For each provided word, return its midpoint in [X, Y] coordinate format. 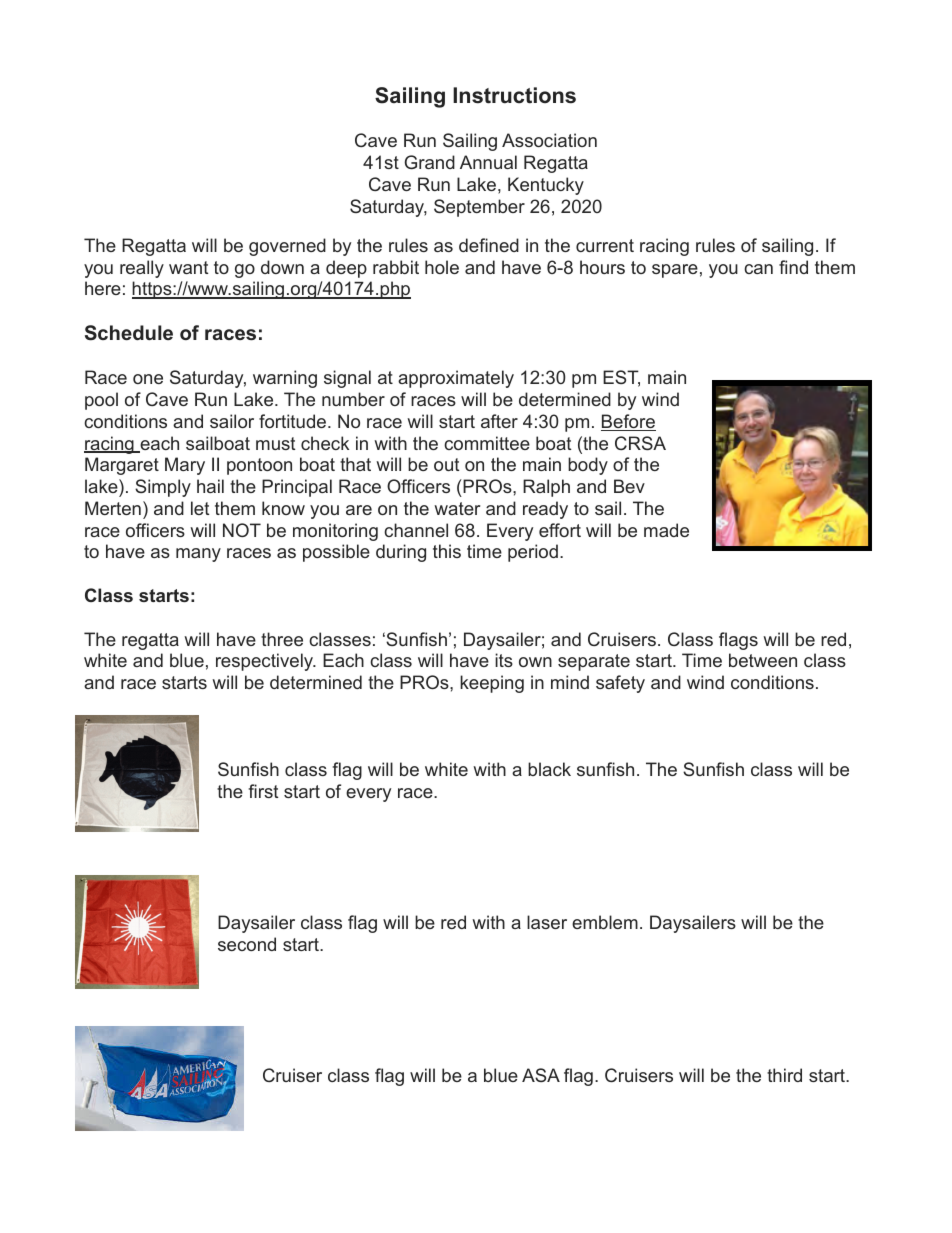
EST [621, 378]
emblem [605, 922]
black [549, 769]
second [247, 944]
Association [549, 140]
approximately [456, 379]
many [198, 555]
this [447, 551]
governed [287, 247]
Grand [429, 162]
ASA [541, 1075]
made [666, 530]
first [263, 791]
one [148, 379]
